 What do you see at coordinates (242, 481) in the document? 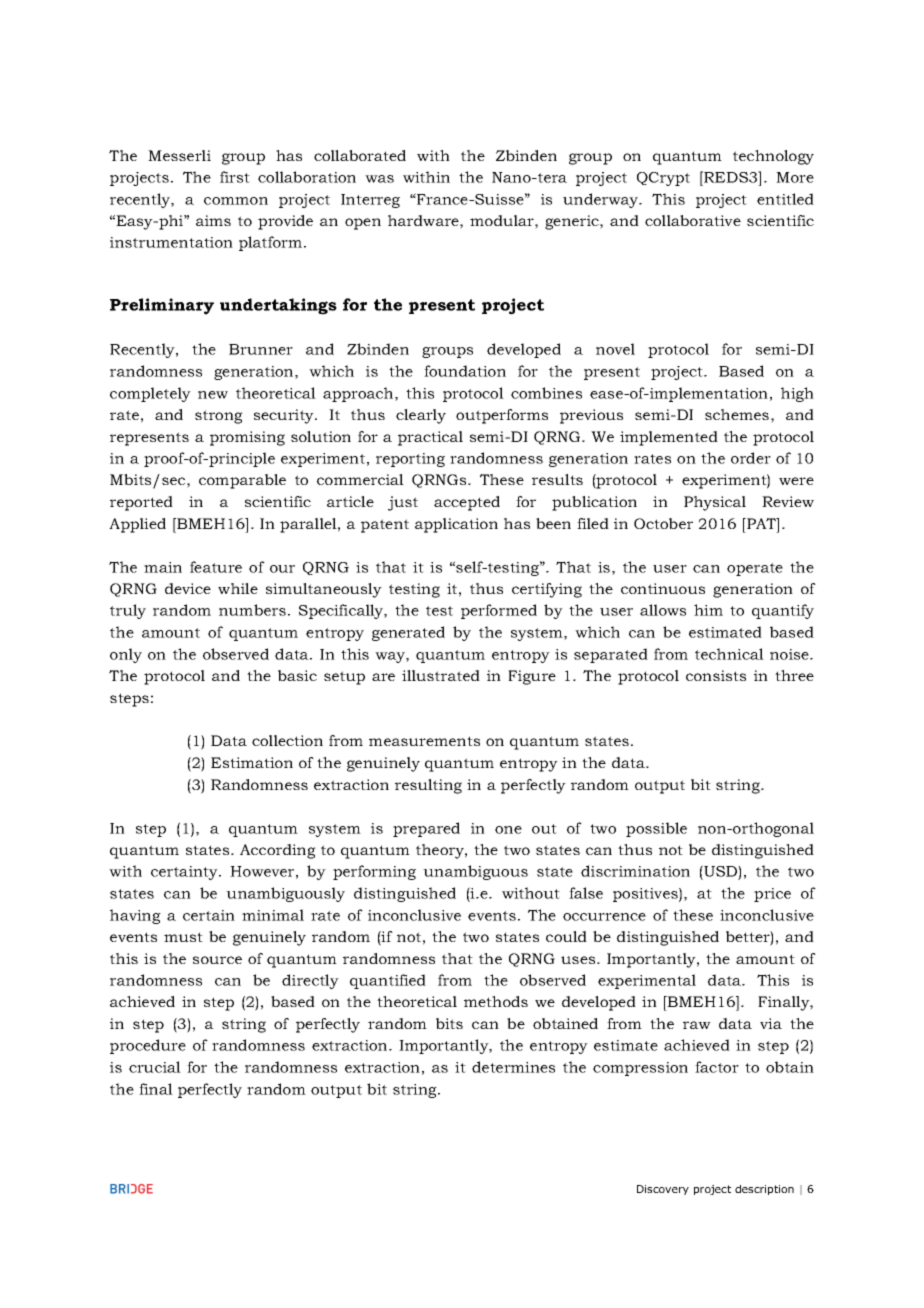
I see `comparable` at bounding box center [242, 481].
